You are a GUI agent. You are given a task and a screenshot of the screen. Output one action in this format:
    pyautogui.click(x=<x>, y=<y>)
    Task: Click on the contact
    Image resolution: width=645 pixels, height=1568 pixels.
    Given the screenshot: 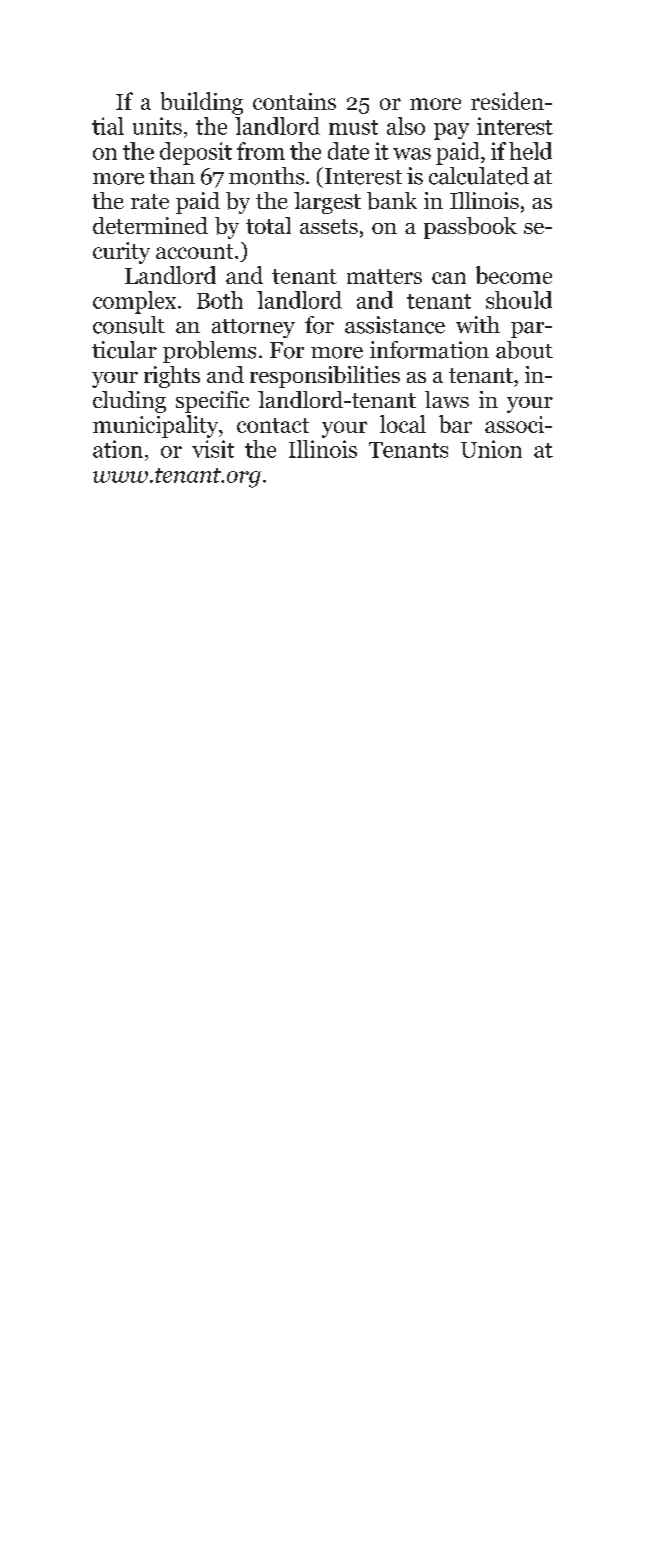 What is the action you would take?
    pyautogui.click(x=273, y=425)
